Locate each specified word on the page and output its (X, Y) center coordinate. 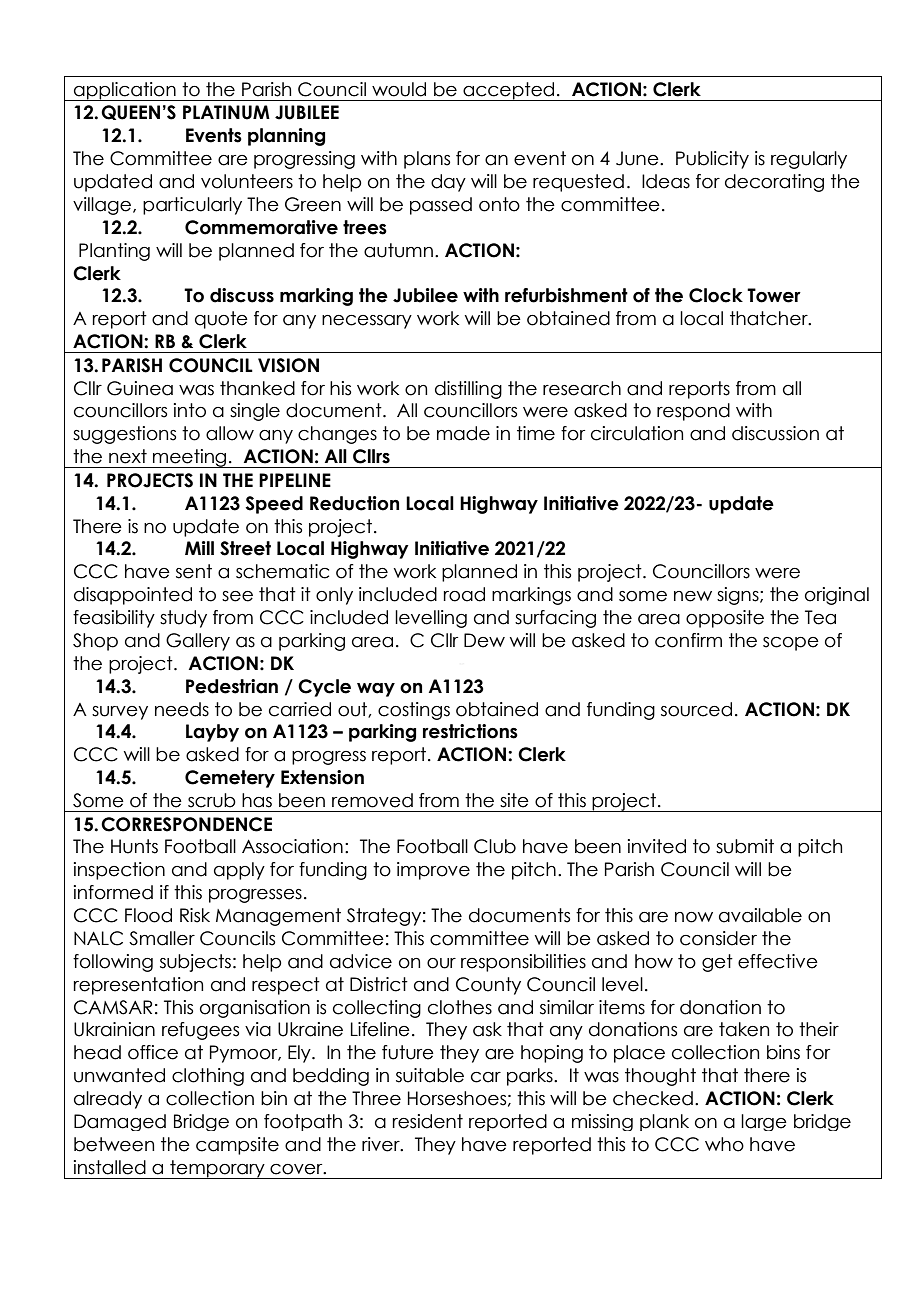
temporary (217, 1169)
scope (791, 644)
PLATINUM (226, 112)
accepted (509, 91)
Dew (484, 640)
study (183, 619)
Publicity (712, 160)
